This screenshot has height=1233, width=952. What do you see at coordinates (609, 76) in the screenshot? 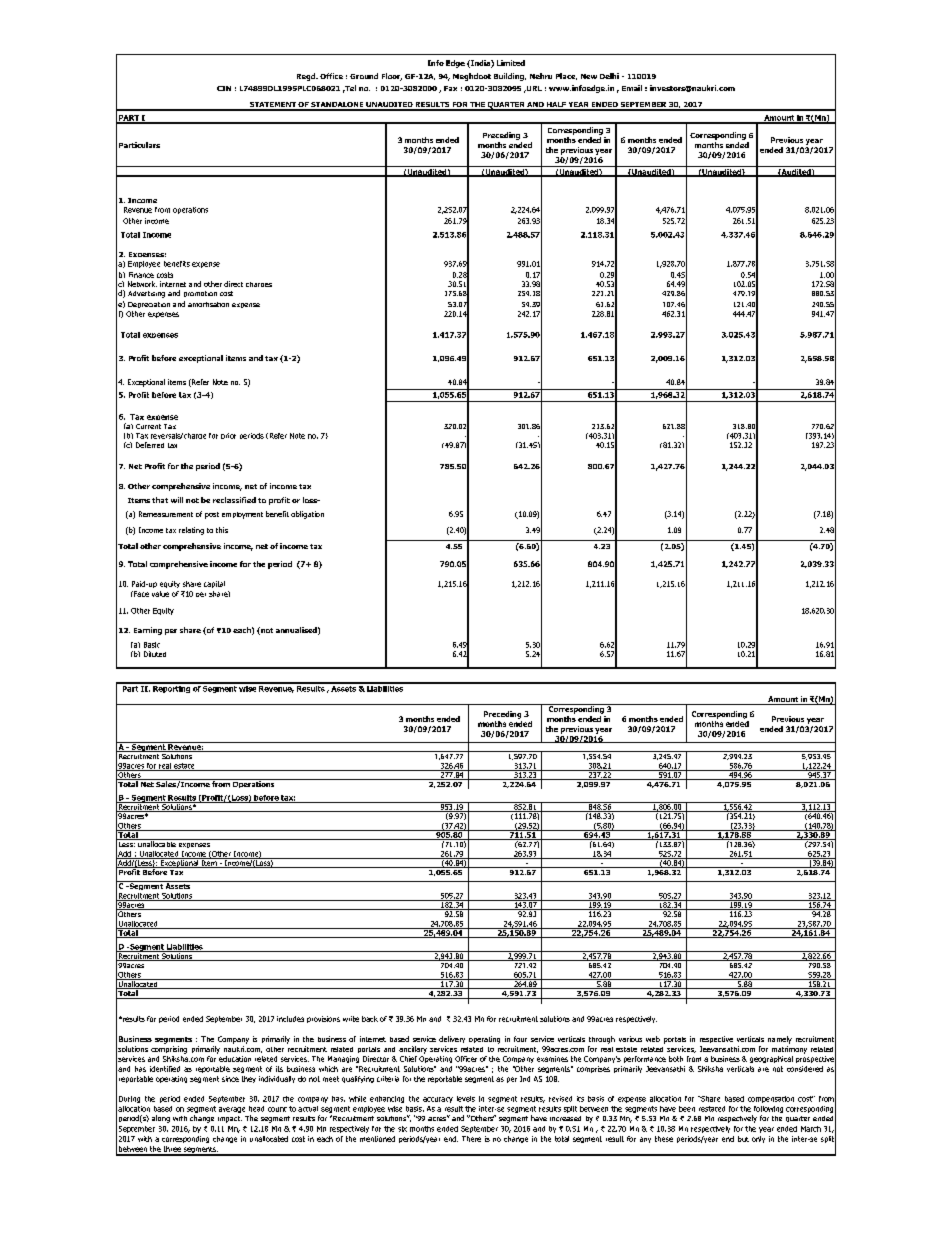
I see `Delhi` at bounding box center [609, 76].
